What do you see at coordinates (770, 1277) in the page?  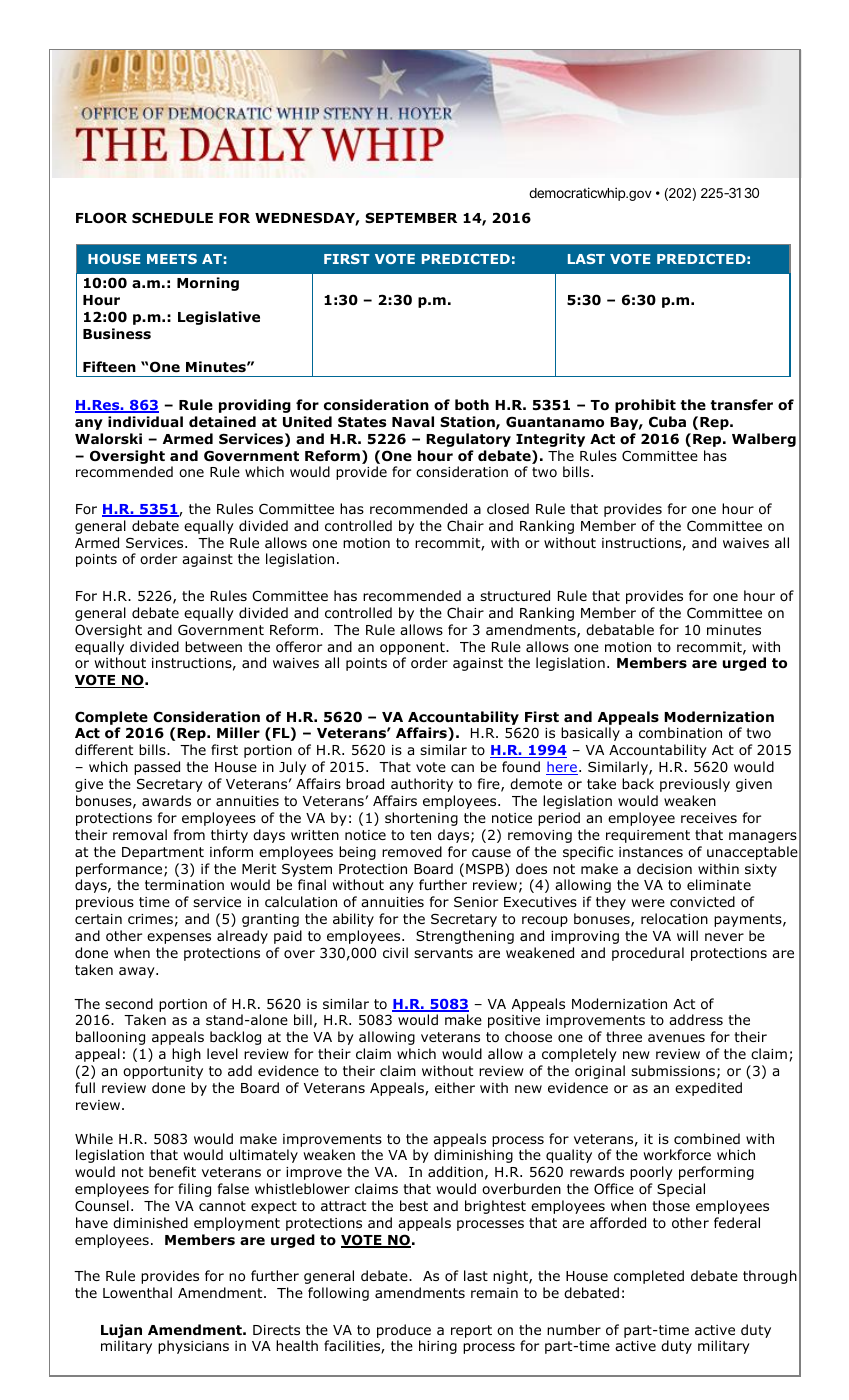 I see `through` at bounding box center [770, 1277].
